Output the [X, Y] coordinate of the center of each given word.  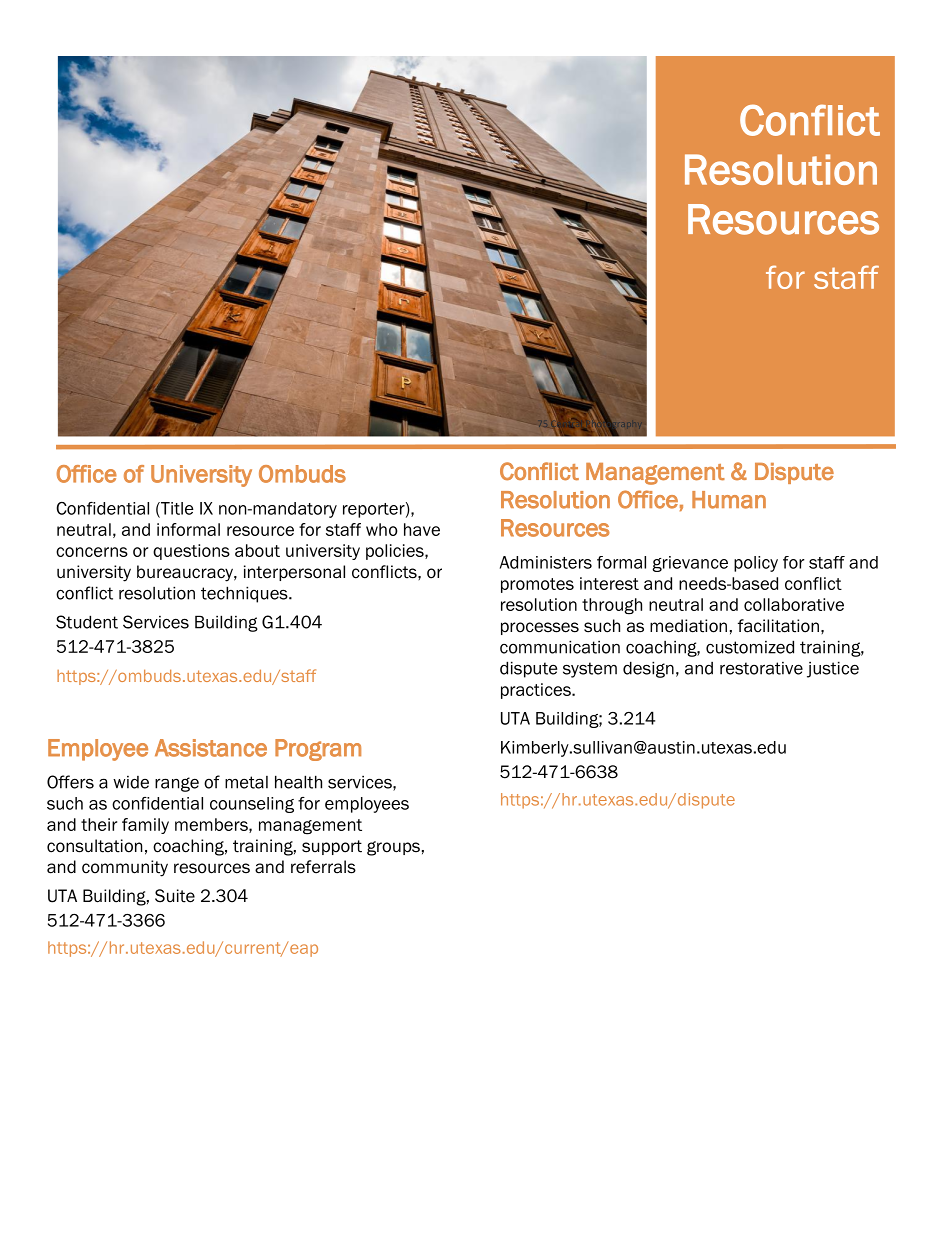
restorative [761, 668]
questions [191, 552]
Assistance [211, 748]
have [422, 529]
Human [729, 500]
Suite [175, 896]
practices [537, 691]
